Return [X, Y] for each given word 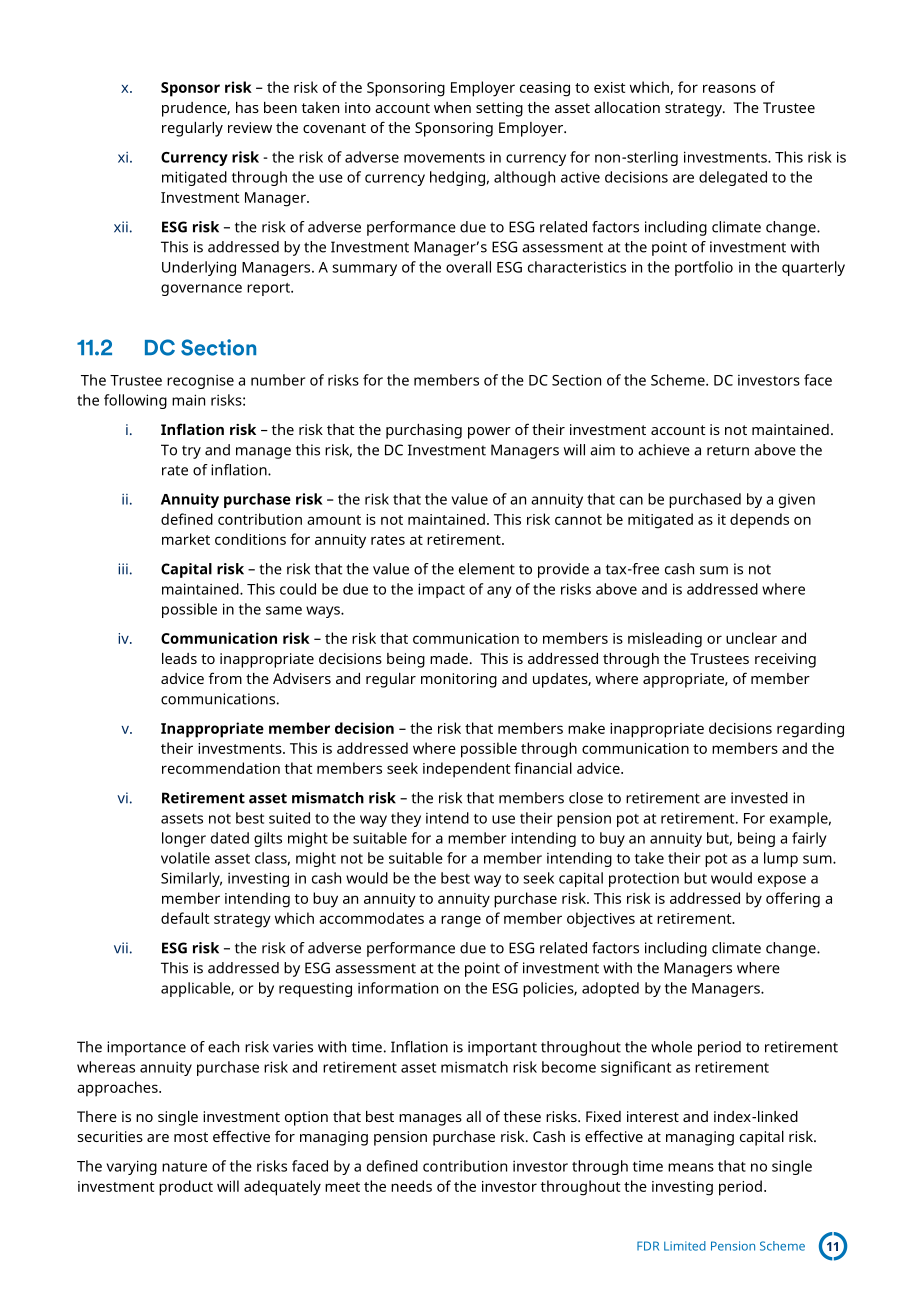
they [406, 819]
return [728, 450]
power [489, 433]
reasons [729, 88]
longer [184, 839]
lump [781, 859]
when [452, 107]
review [250, 127]
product [186, 1188]
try [191, 452]
